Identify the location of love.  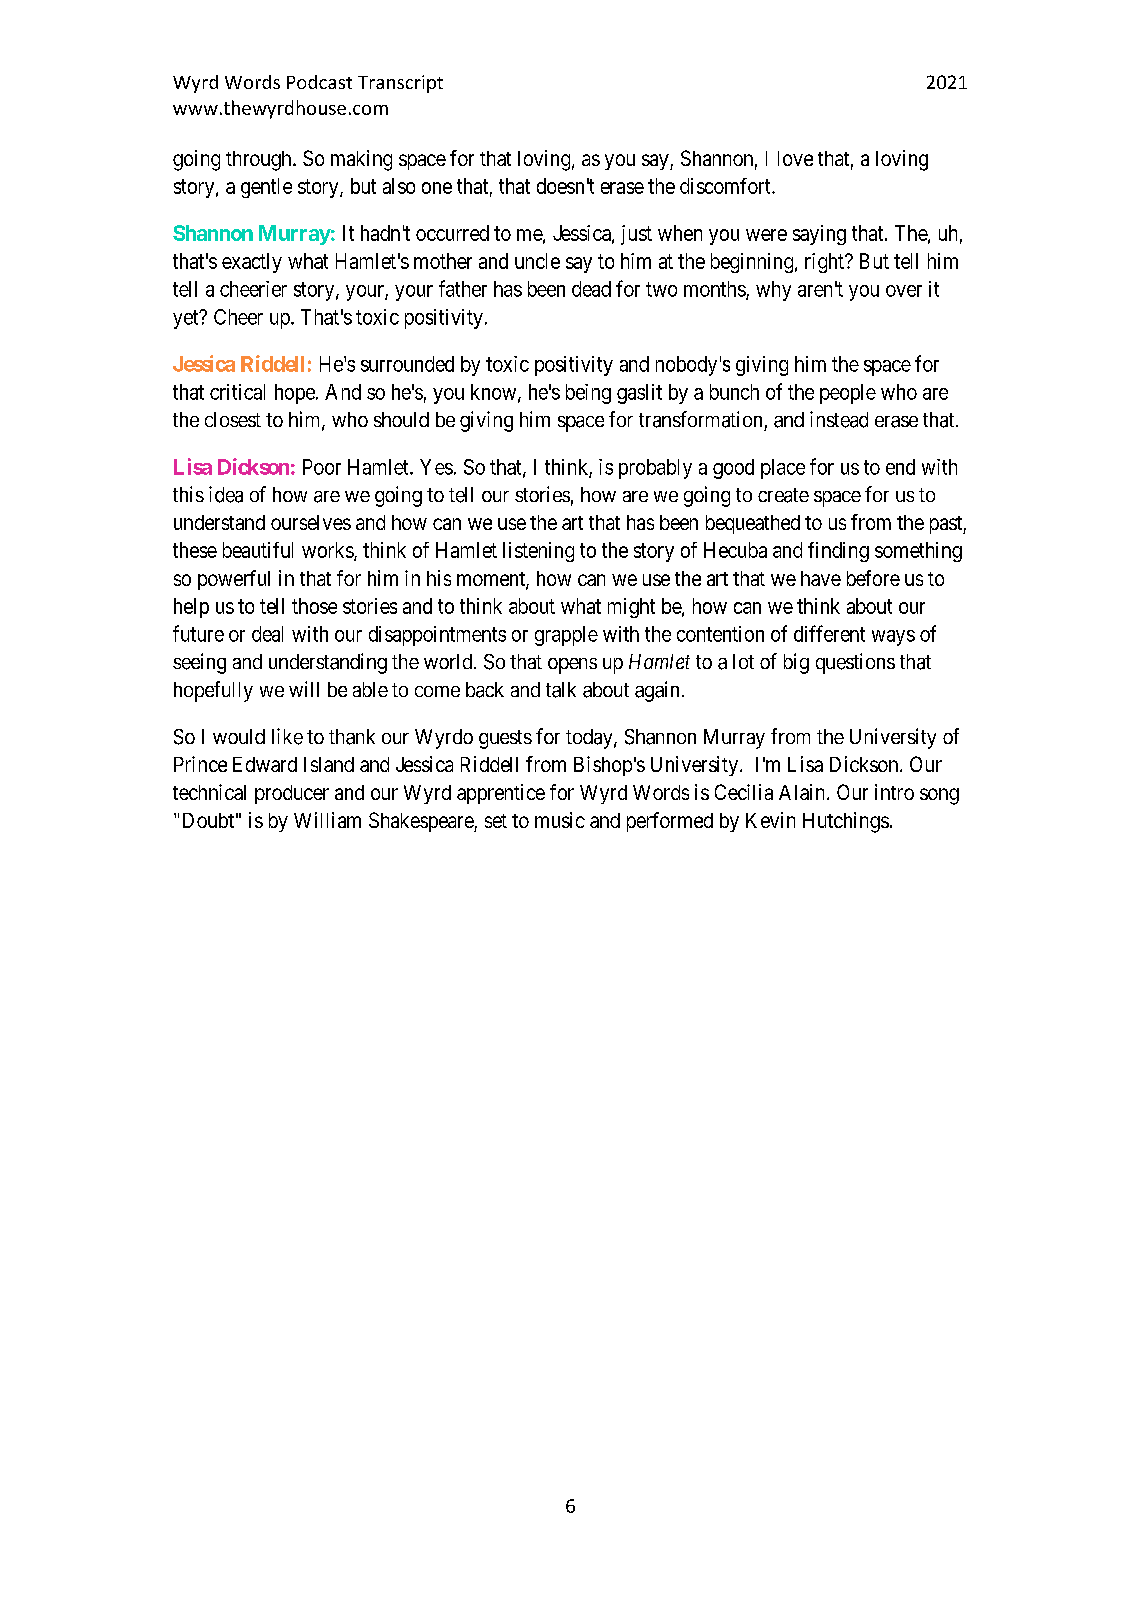
(795, 158).
